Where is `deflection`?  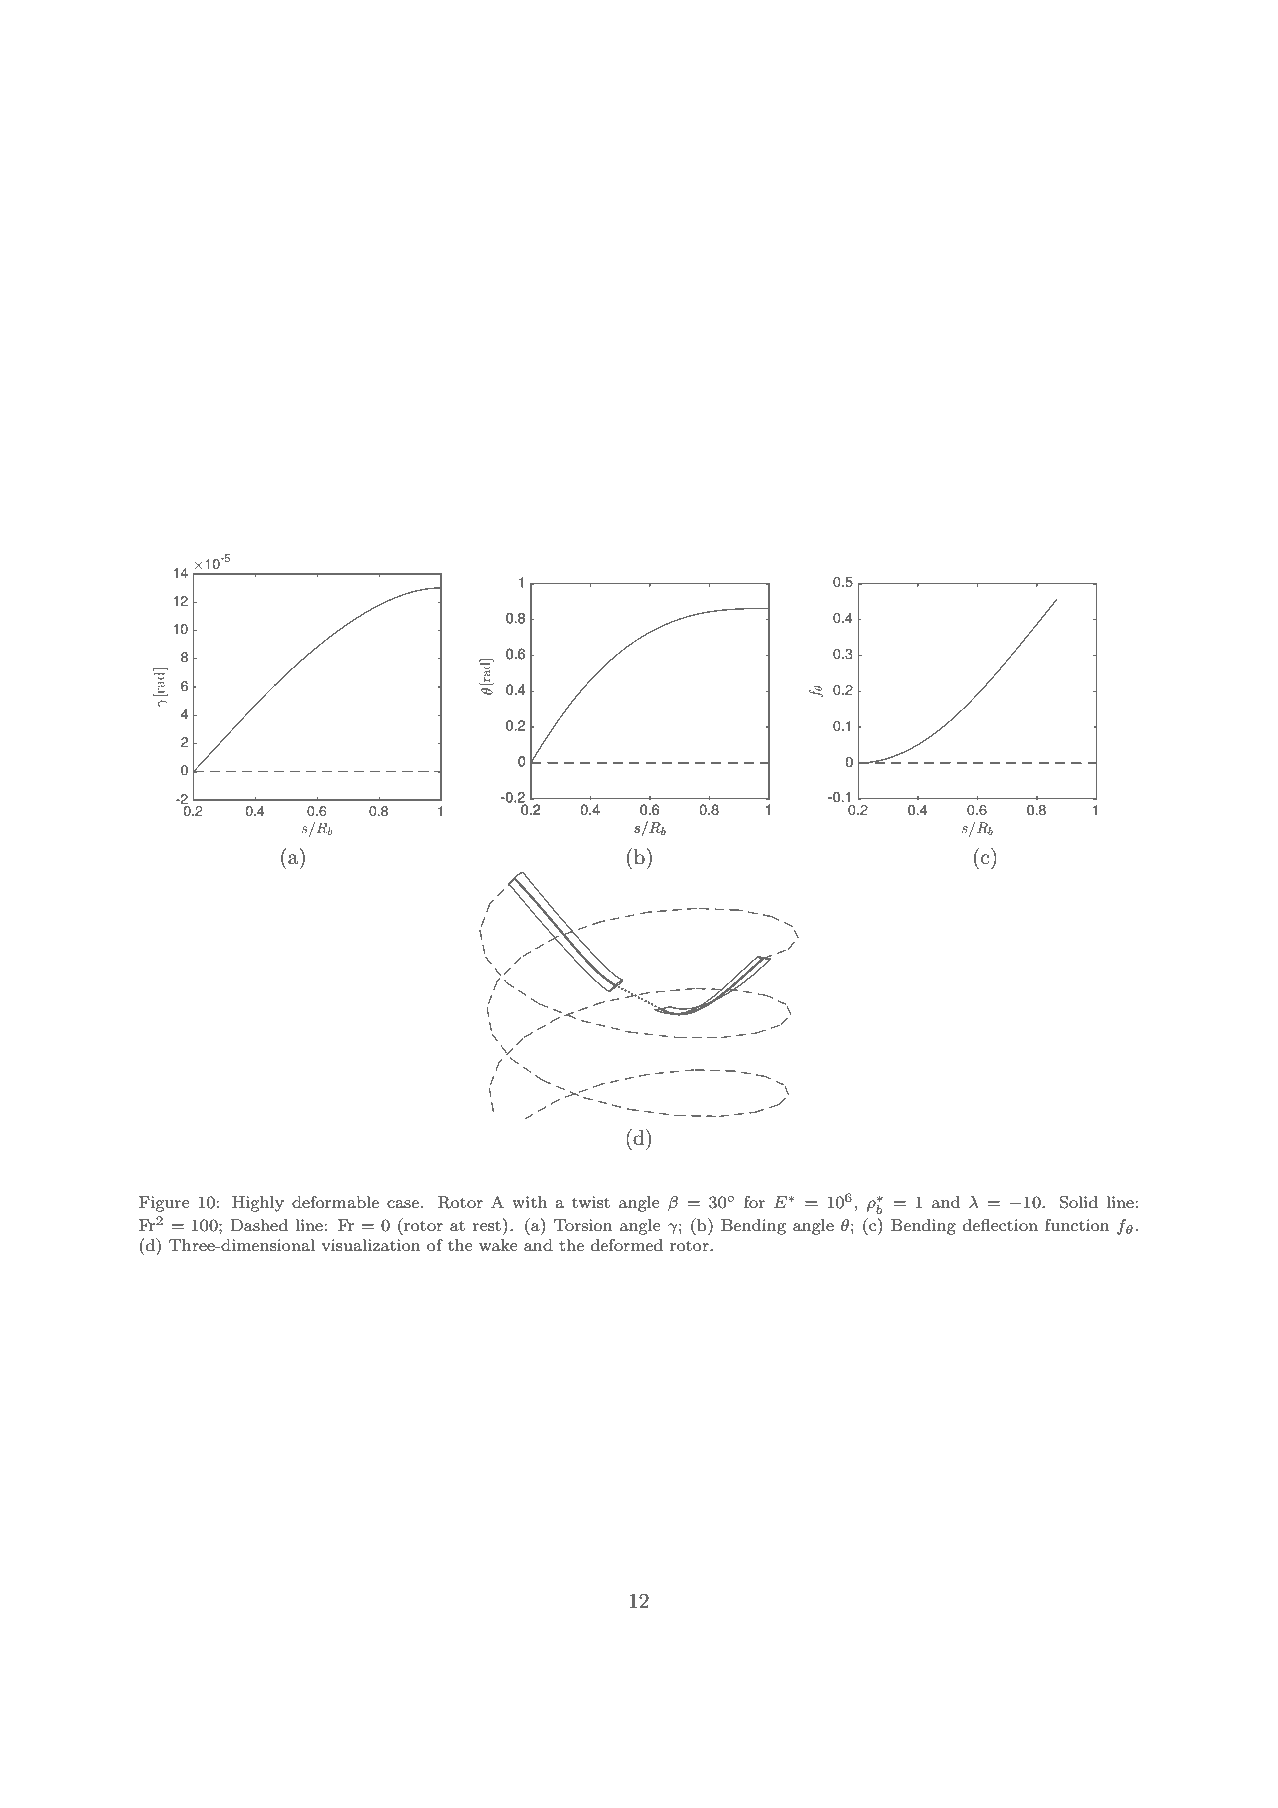
deflection is located at coordinates (1000, 1225).
